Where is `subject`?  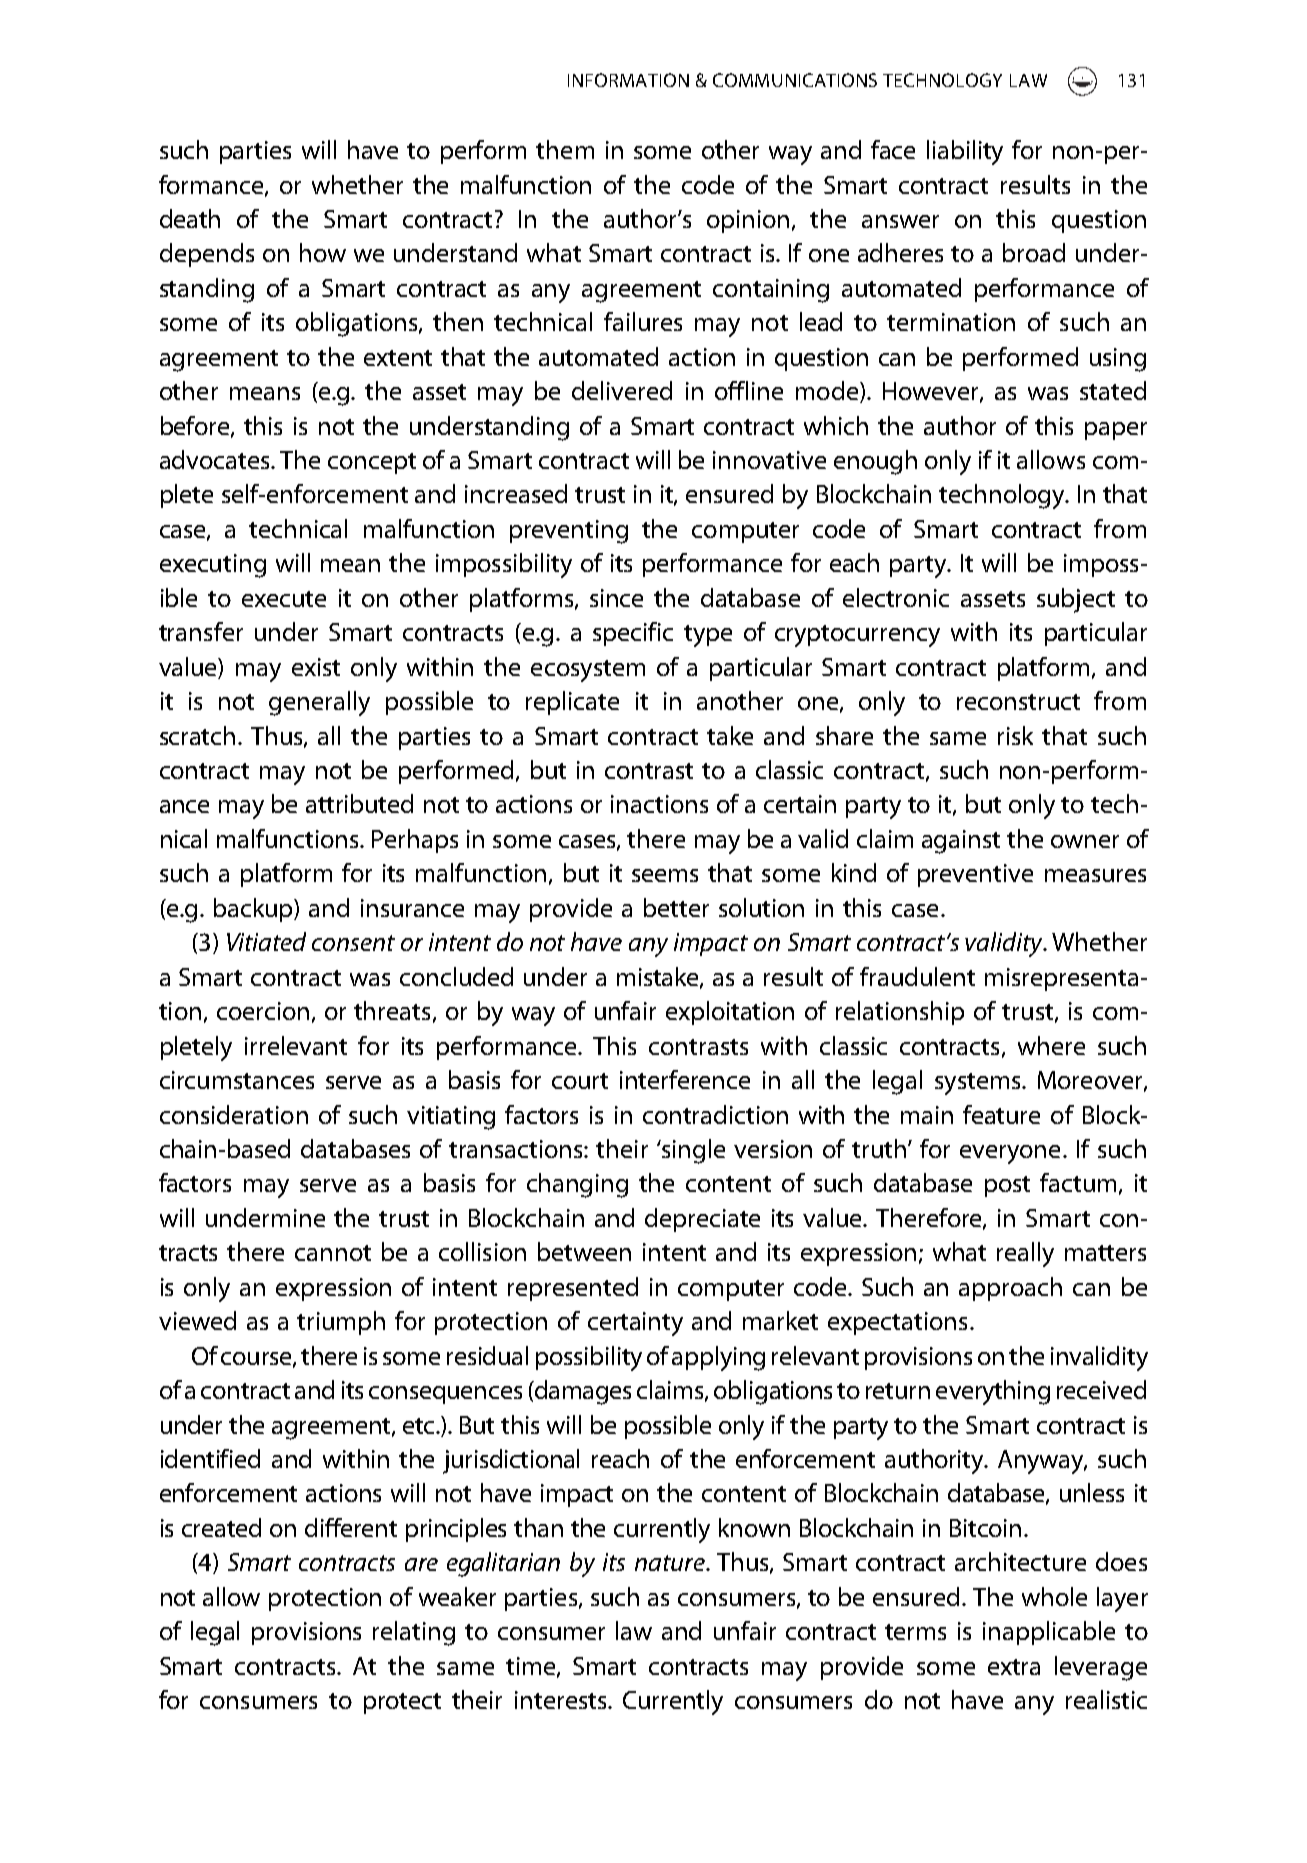 subject is located at coordinates (1076, 600).
